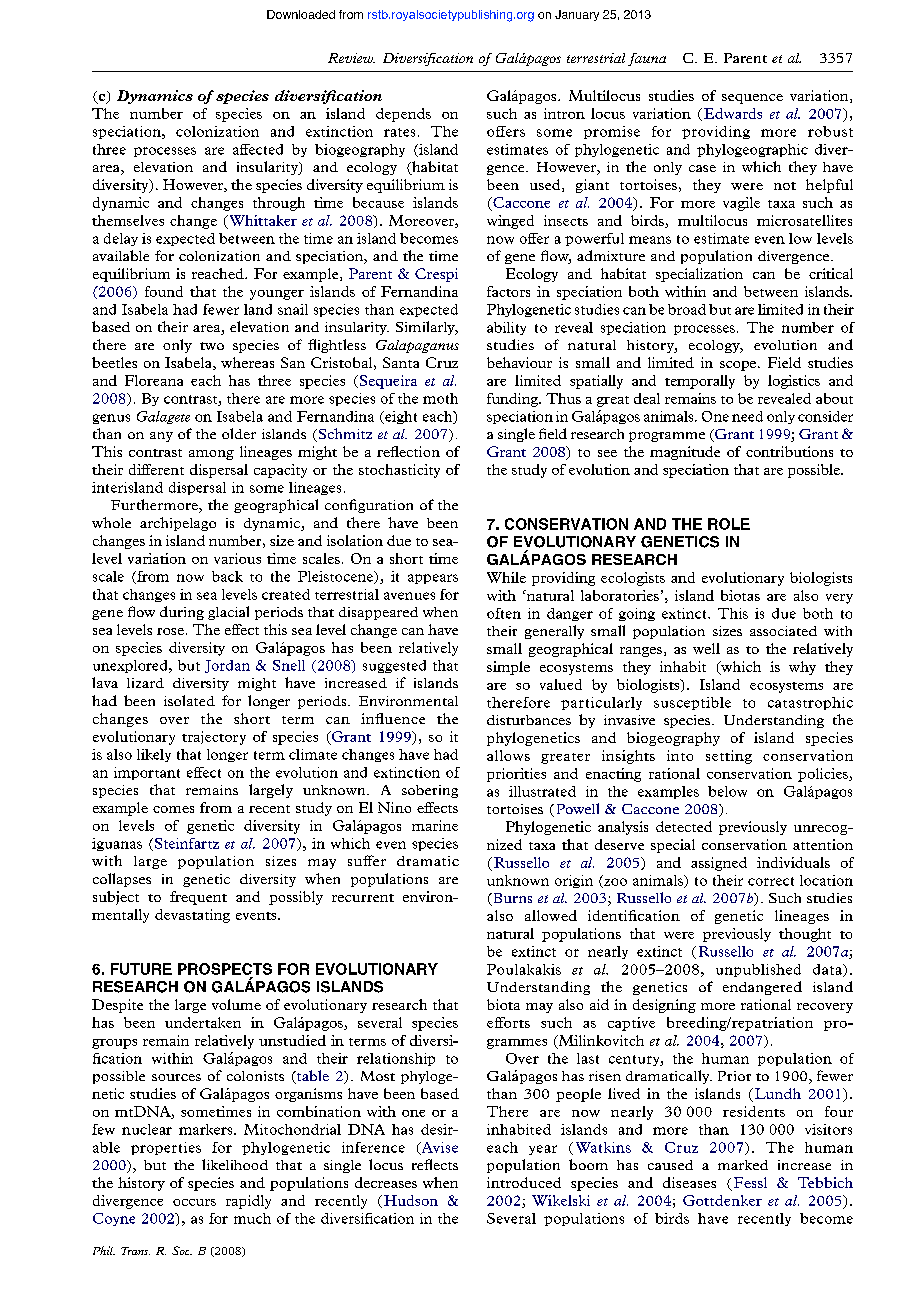 Image resolution: width=924 pixels, height=1308 pixels. Describe the element at coordinates (170, 631) in the screenshot. I see `rose` at that location.
